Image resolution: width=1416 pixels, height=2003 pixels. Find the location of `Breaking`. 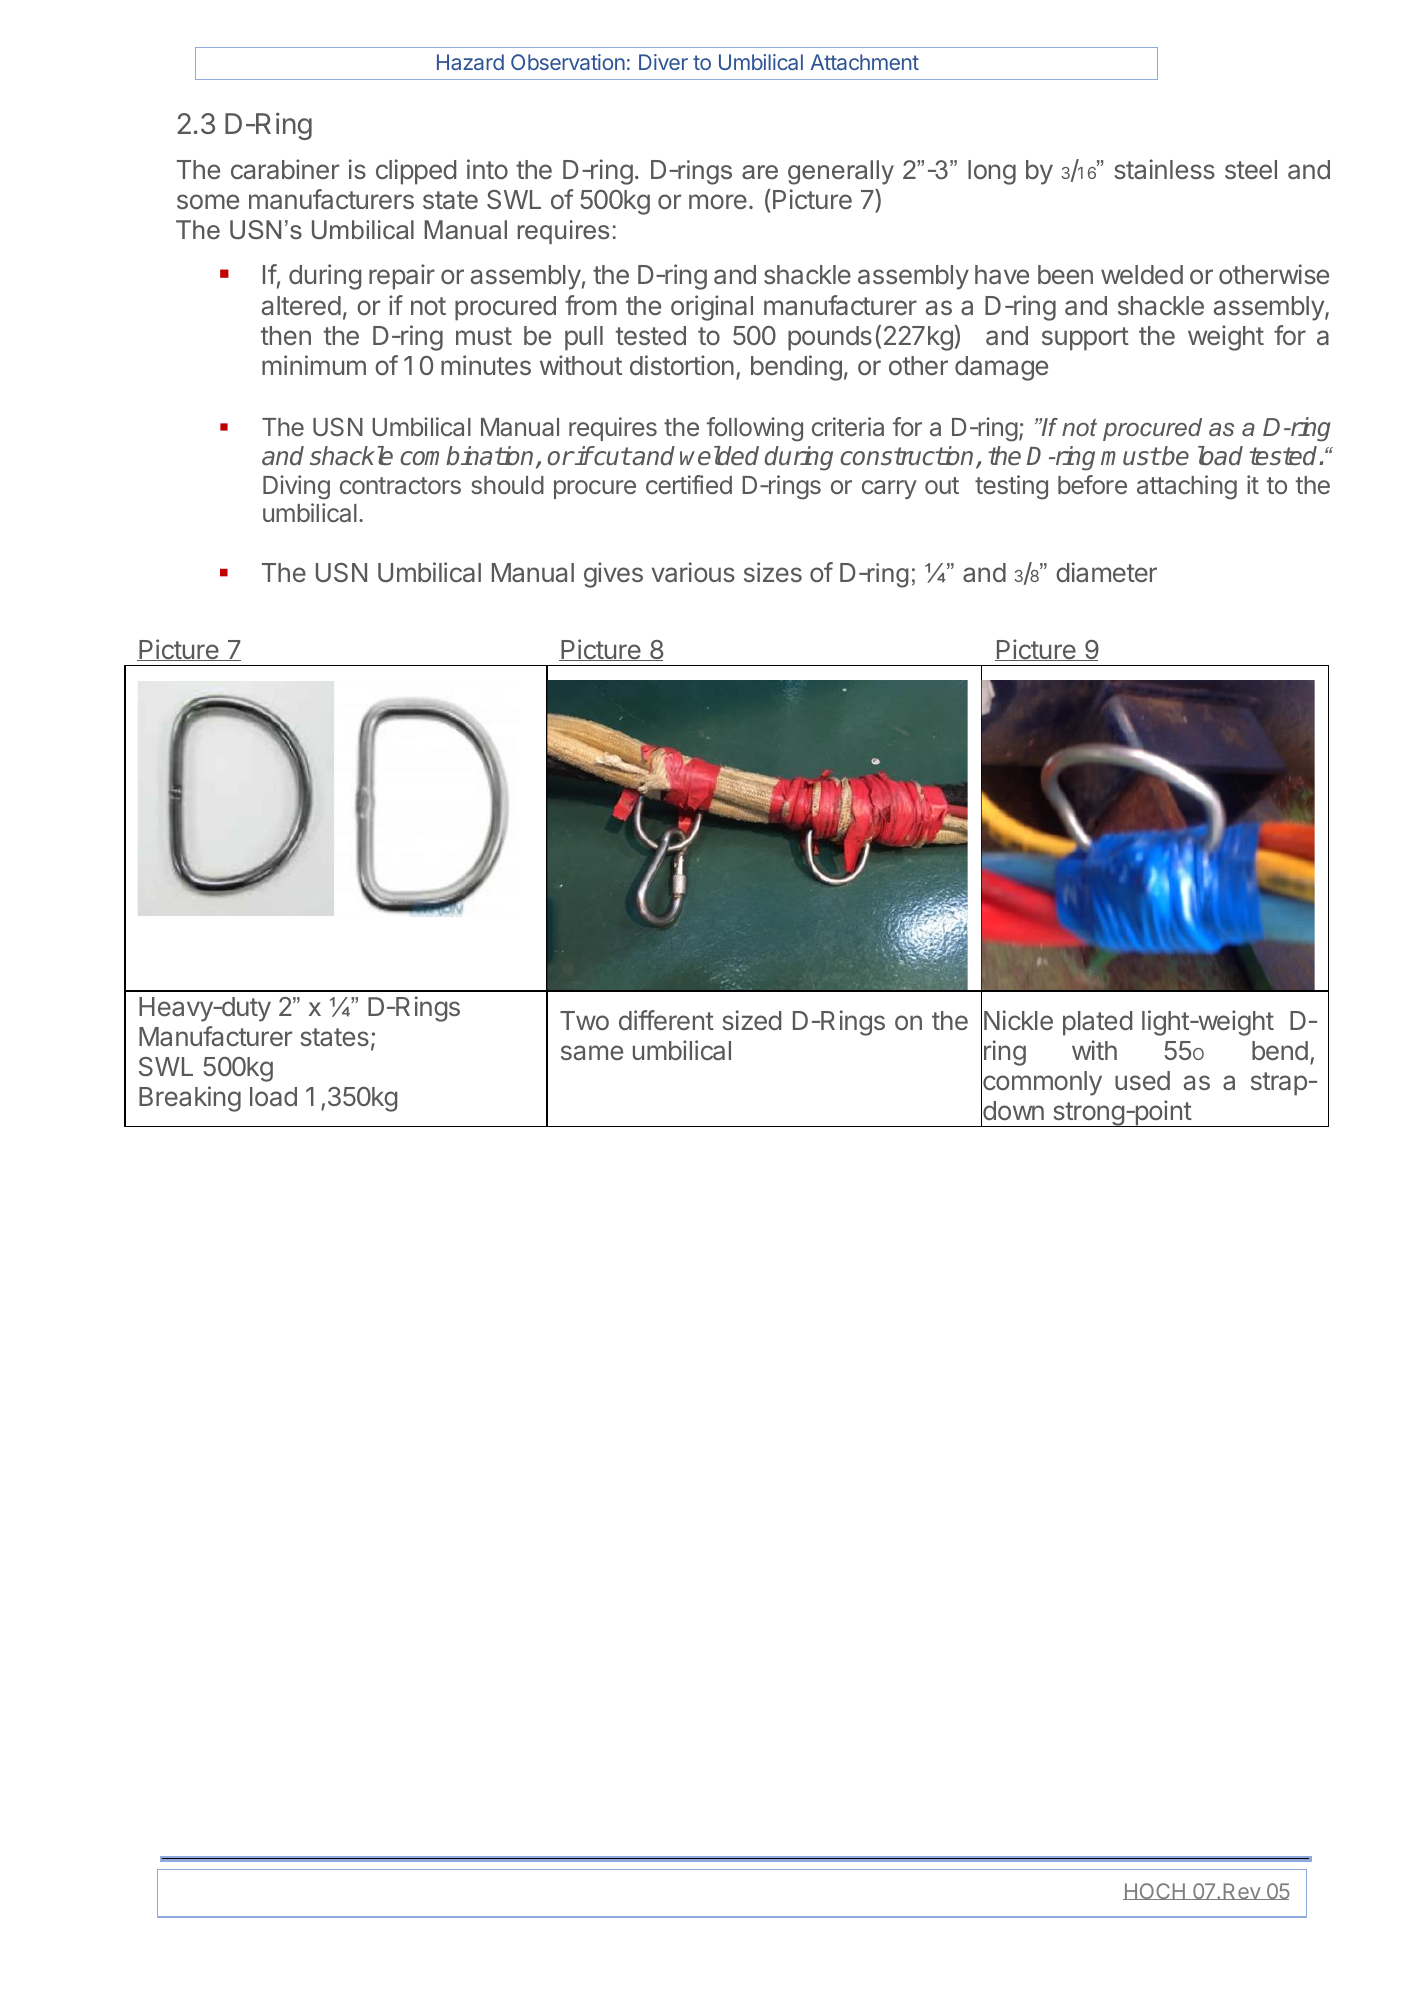

Breaking is located at coordinates (190, 1099).
